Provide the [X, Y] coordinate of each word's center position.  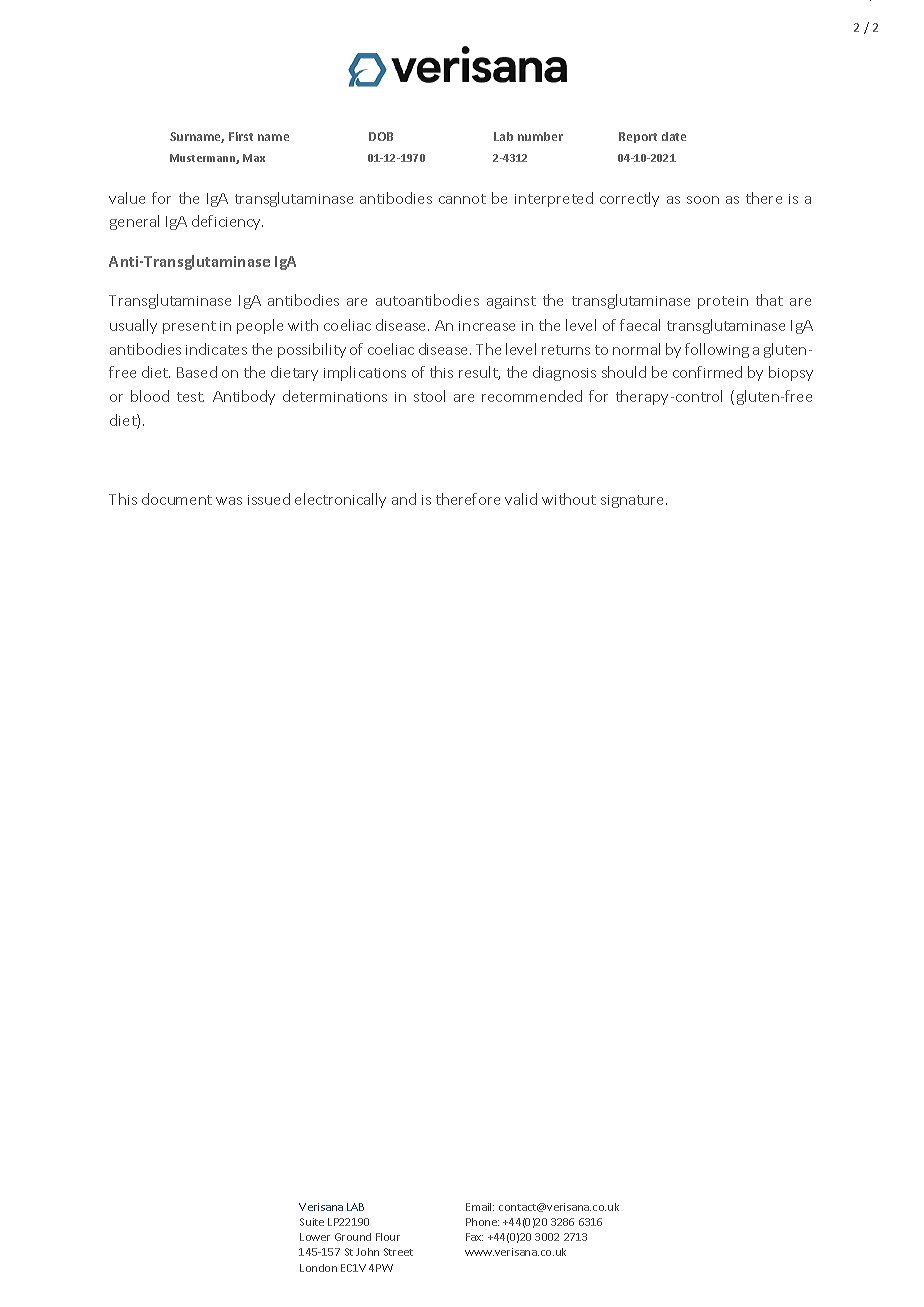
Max [254, 158]
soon [703, 200]
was [229, 501]
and [404, 499]
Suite [312, 1222]
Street [398, 1252]
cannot [462, 199]
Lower [315, 1237]
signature [634, 501]
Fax [474, 1237]
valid [521, 499]
